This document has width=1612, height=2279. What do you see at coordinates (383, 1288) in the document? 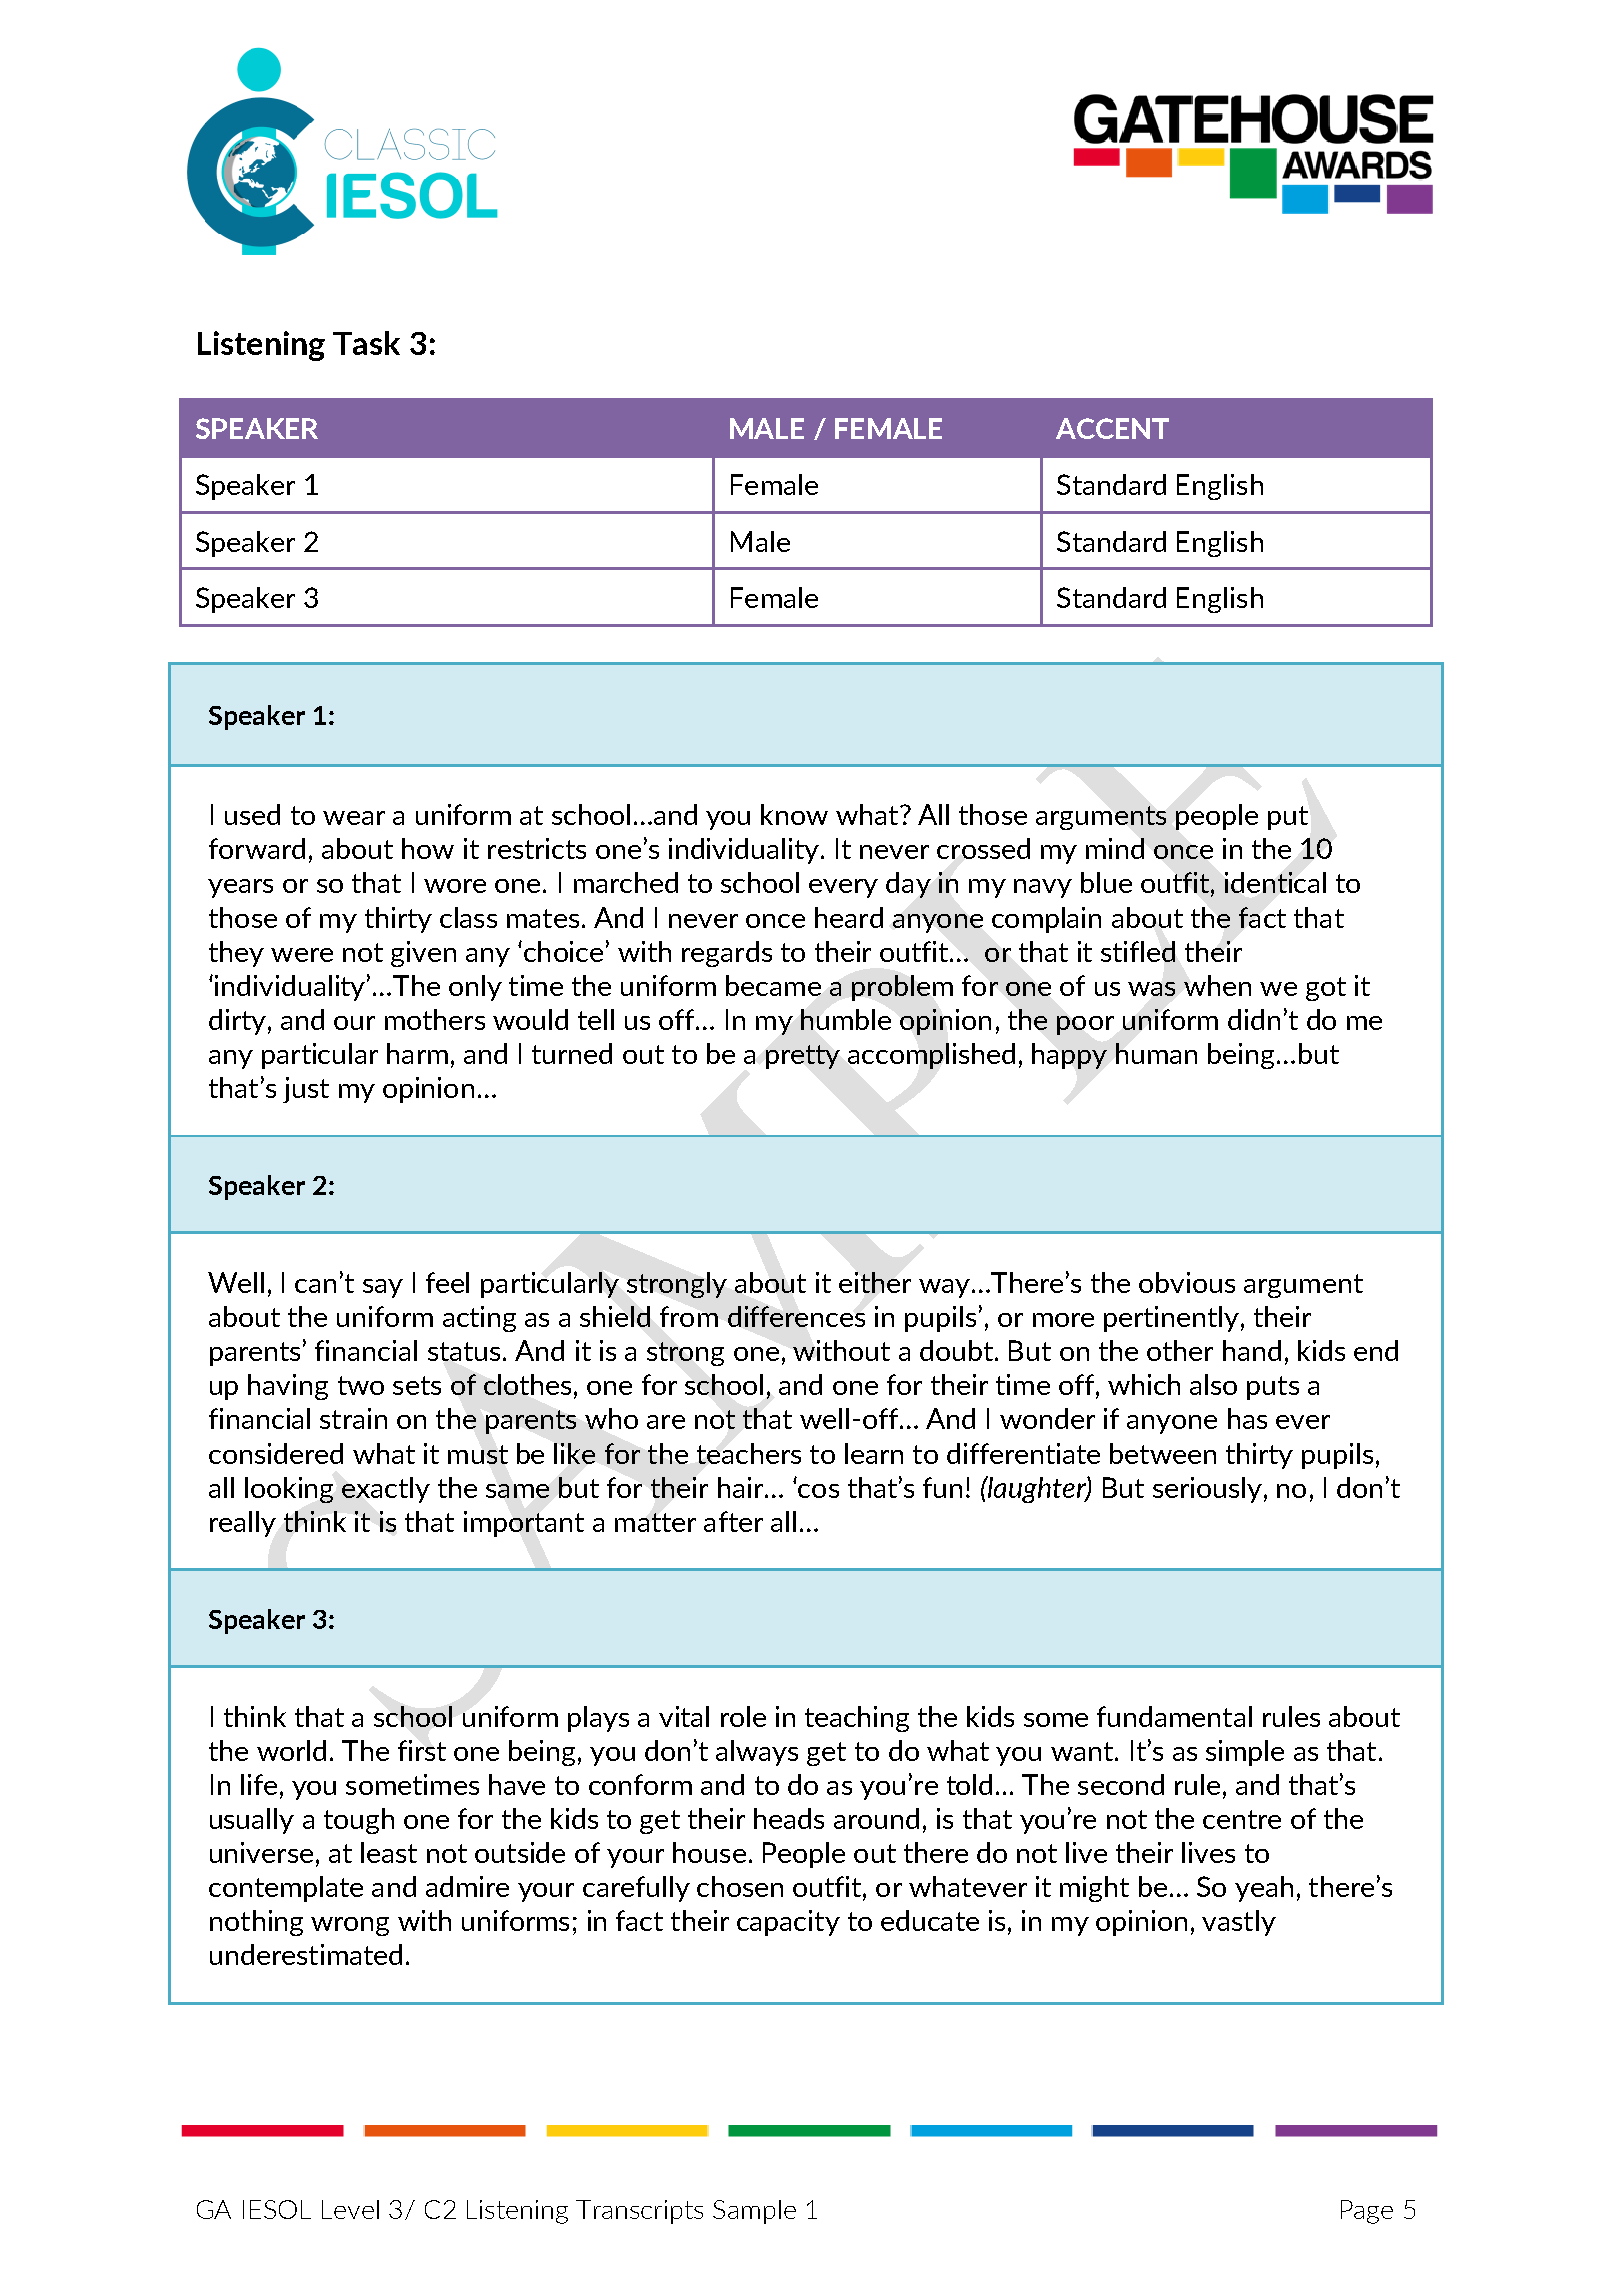
I see `say` at bounding box center [383, 1288].
